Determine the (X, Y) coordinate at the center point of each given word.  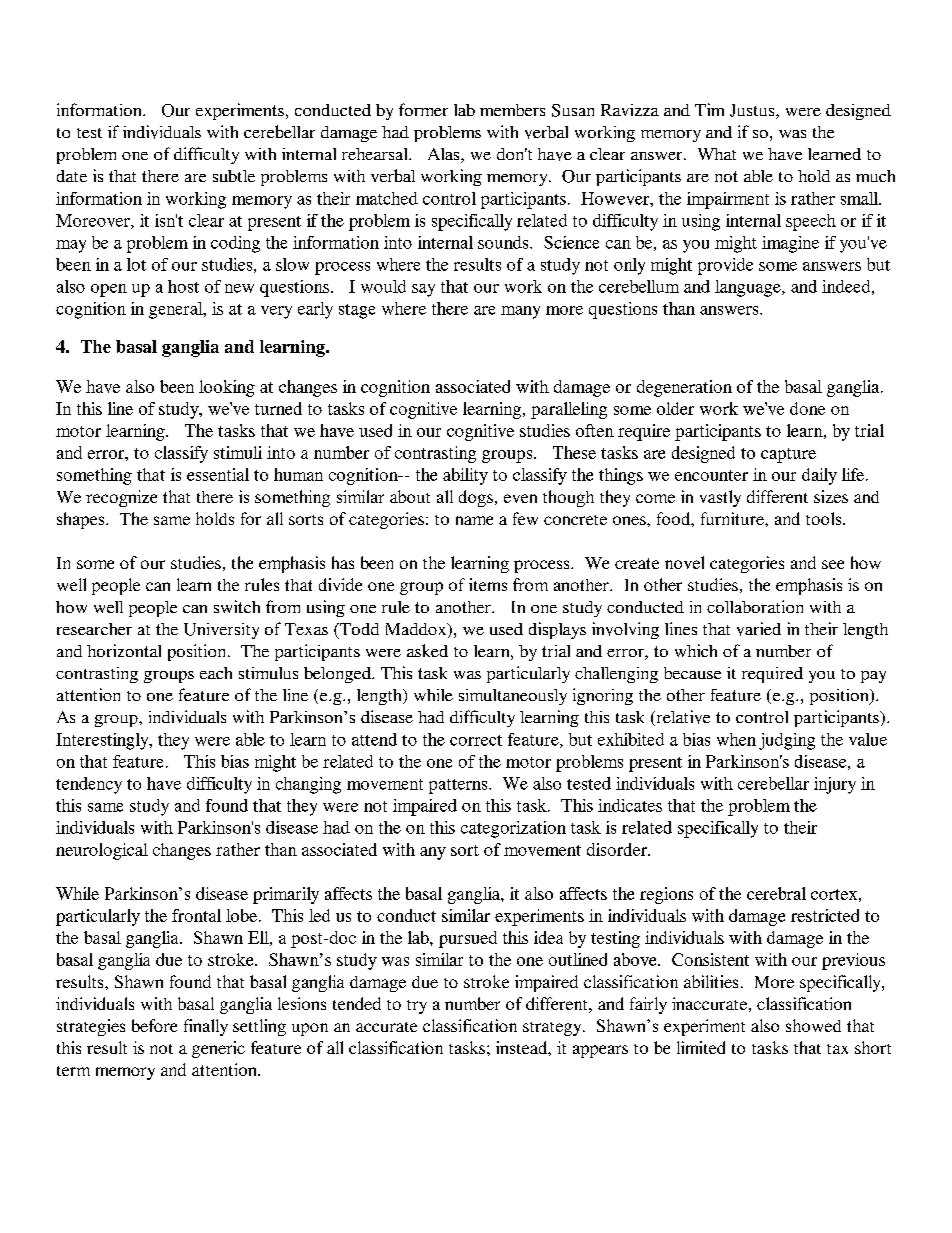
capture (788, 455)
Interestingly (103, 741)
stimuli (238, 452)
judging (787, 741)
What (717, 154)
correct (476, 740)
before (154, 1025)
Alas (445, 155)
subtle (234, 176)
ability (465, 476)
